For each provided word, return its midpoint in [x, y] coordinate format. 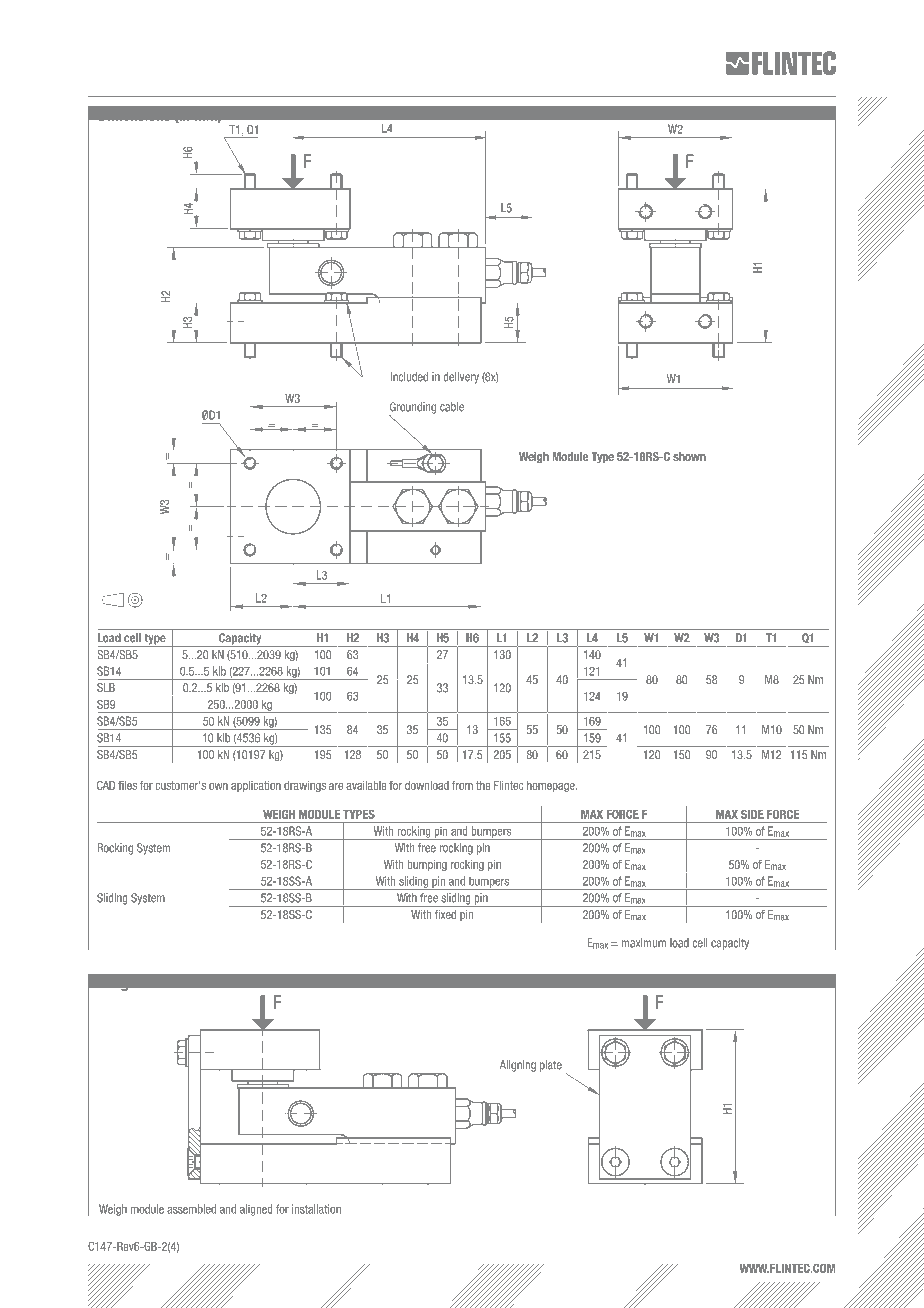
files [127, 785]
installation [316, 1209]
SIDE [752, 814]
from [462, 785]
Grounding [414, 409]
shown [689, 456]
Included [409, 377]
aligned [256, 1210]
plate [551, 1067]
